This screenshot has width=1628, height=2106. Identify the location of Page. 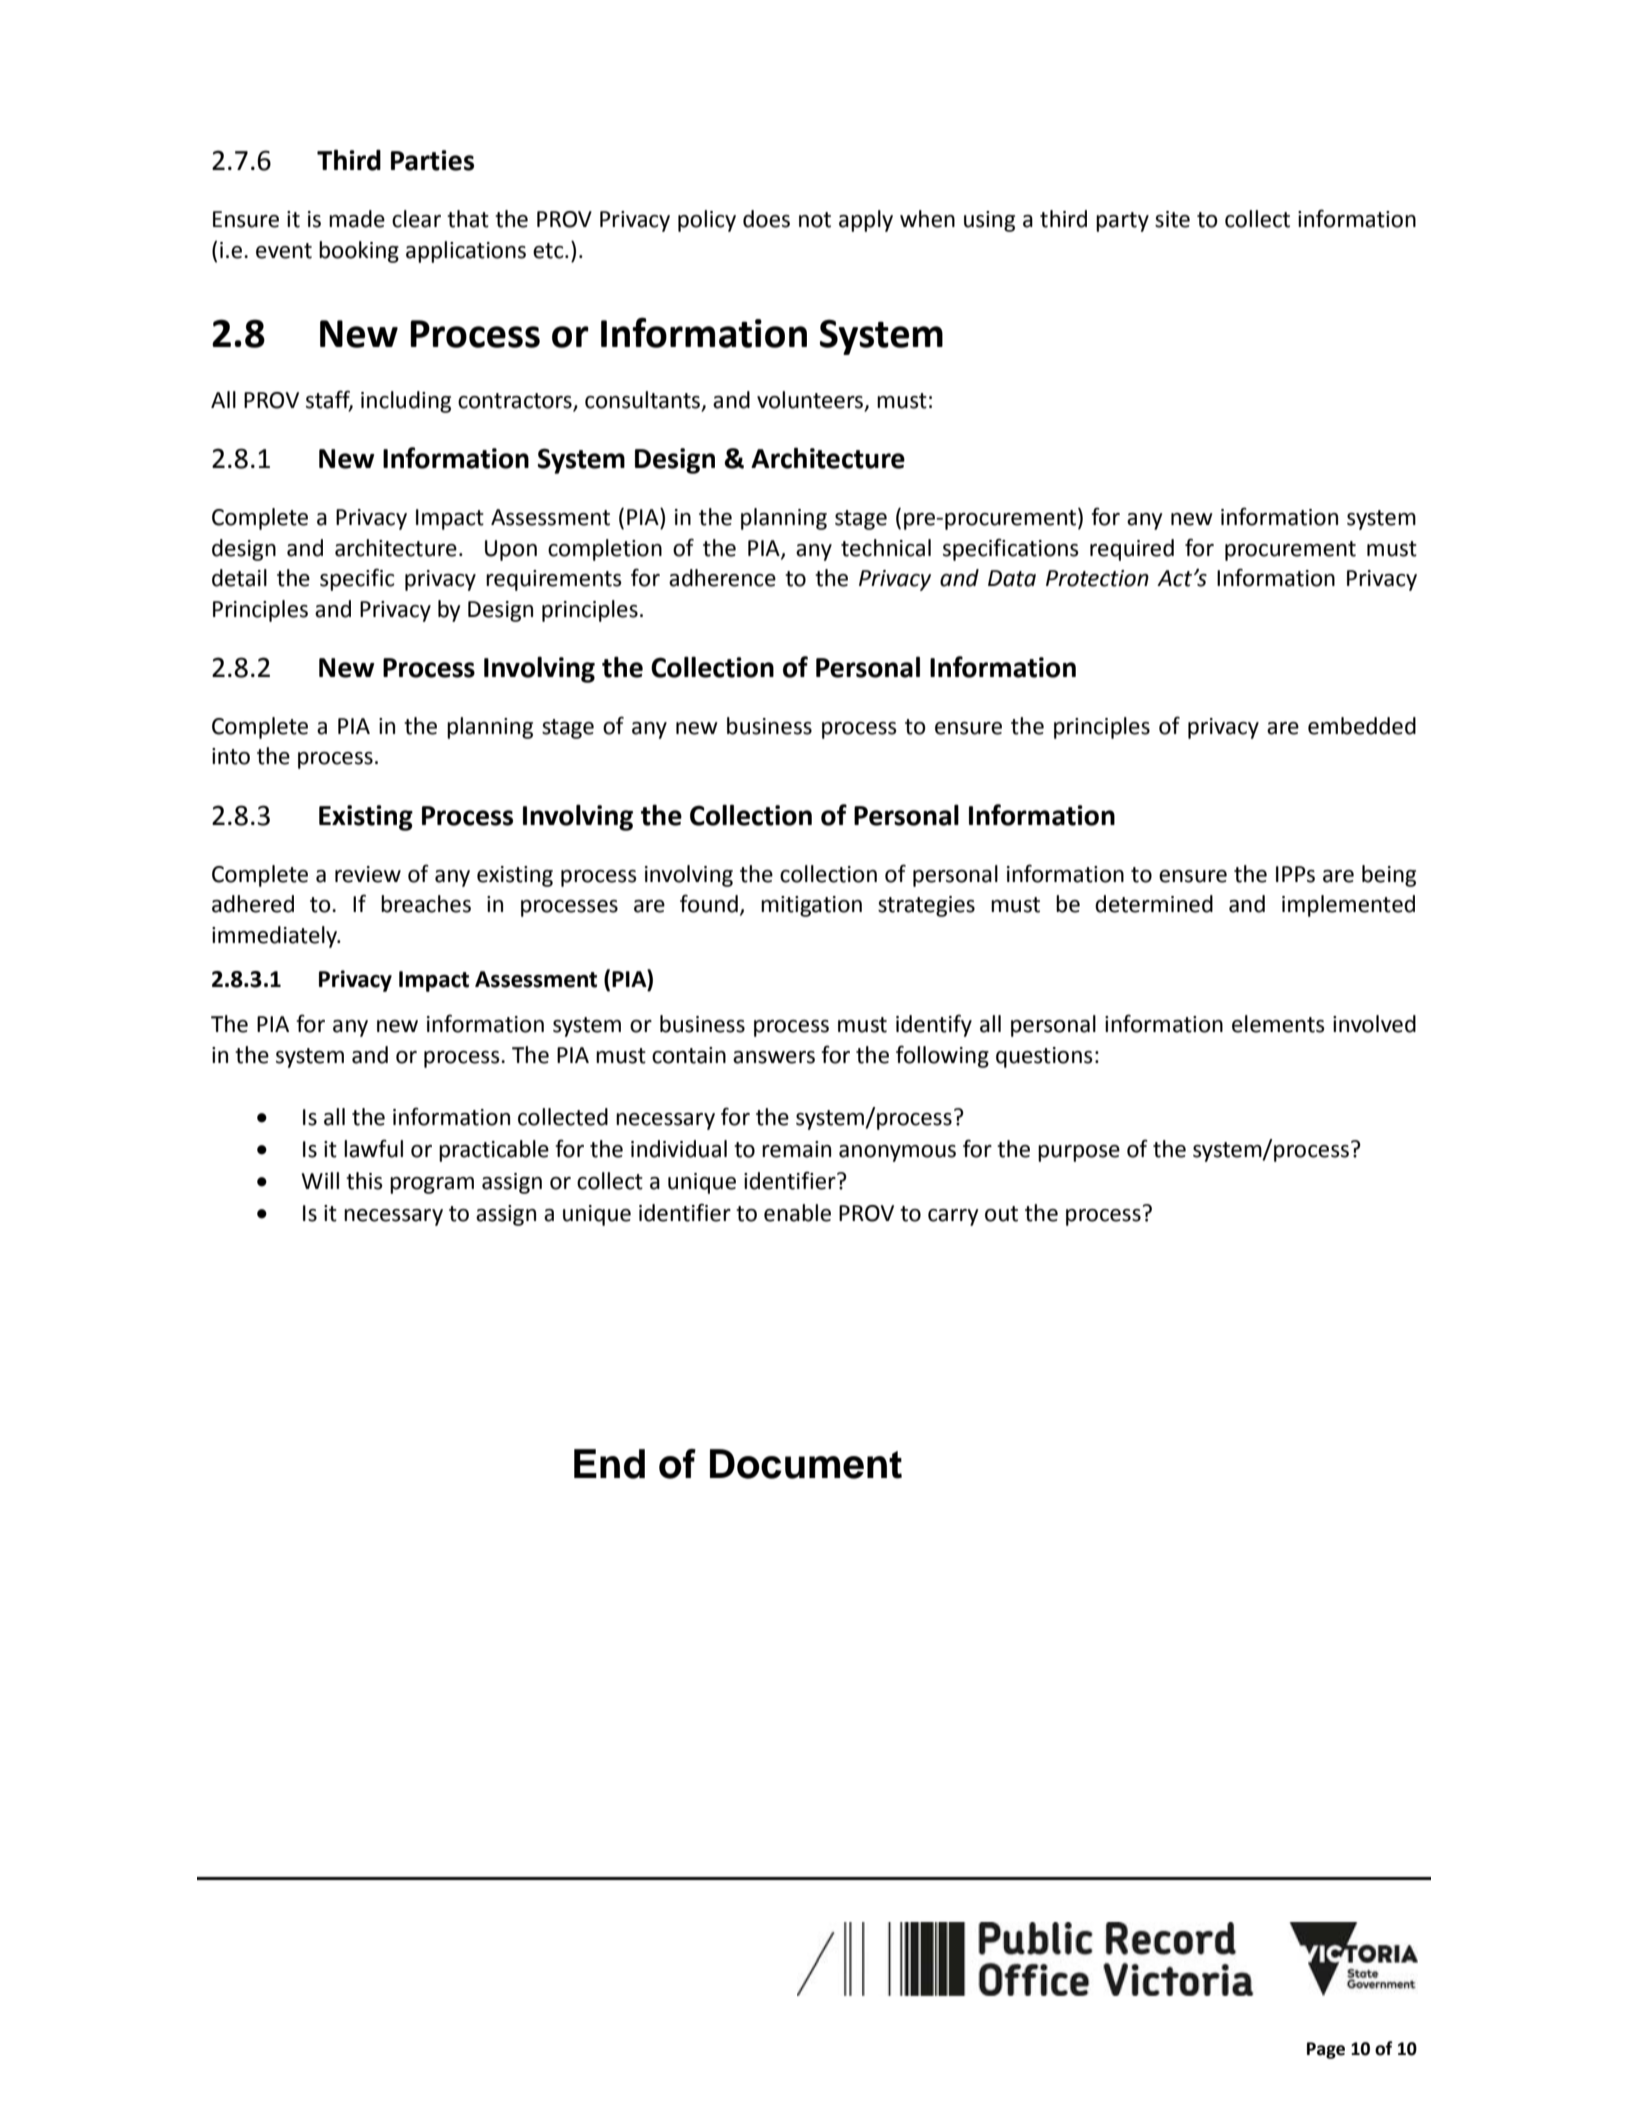
(1326, 2050).
